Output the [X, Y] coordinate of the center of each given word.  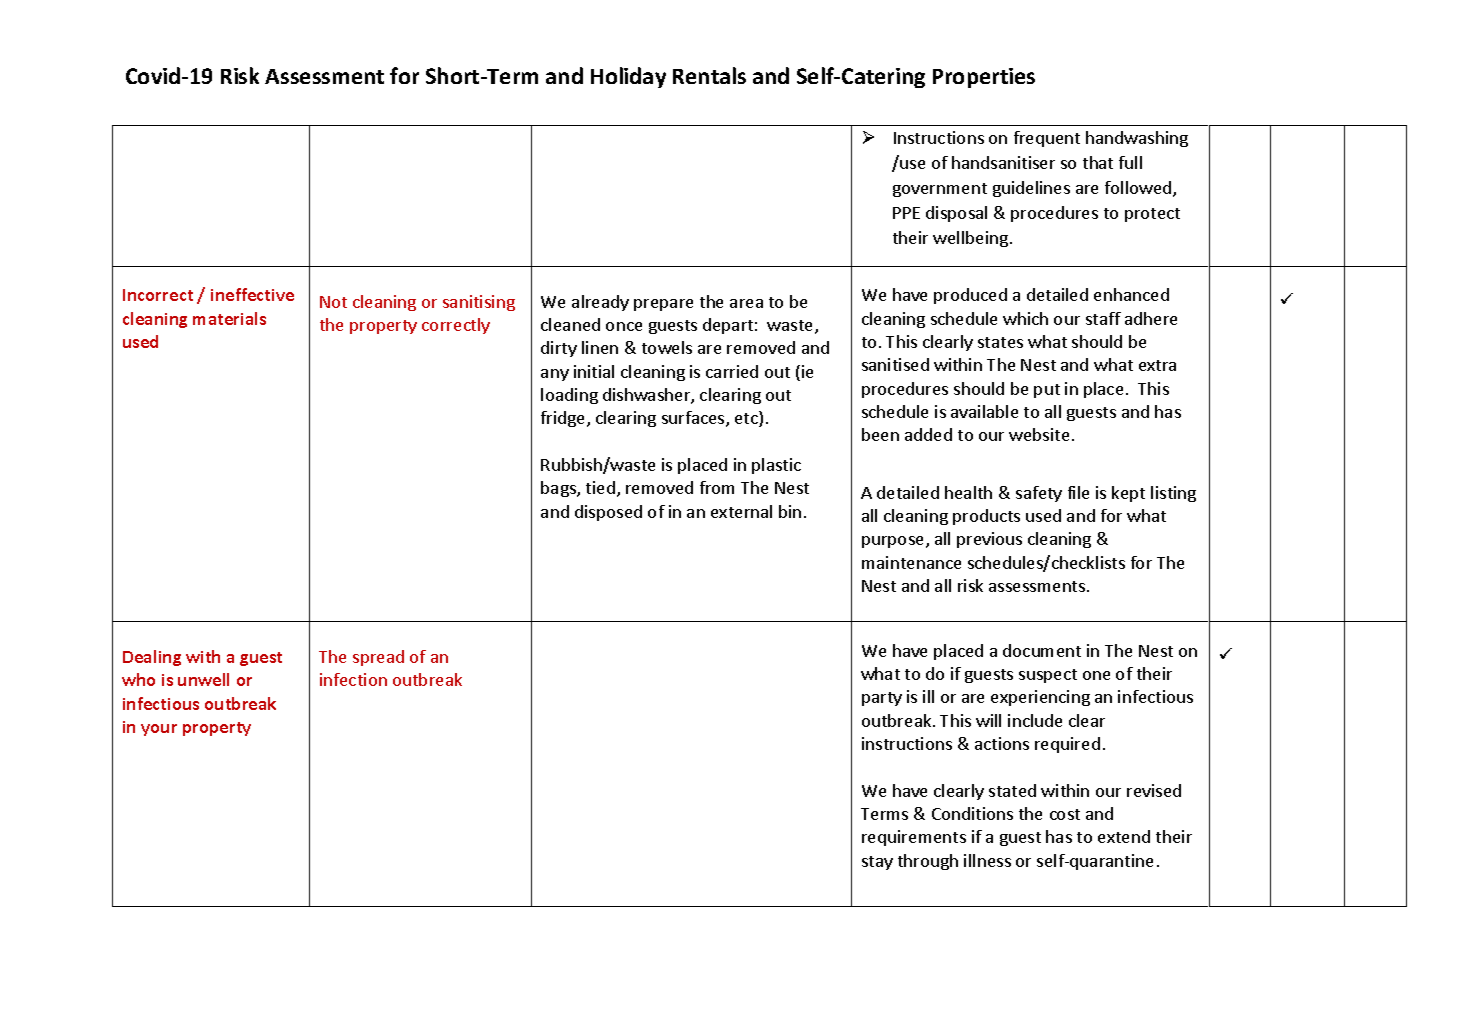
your [159, 730]
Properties [984, 78]
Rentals [709, 75]
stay [877, 863]
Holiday [628, 77]
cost [1065, 814]
